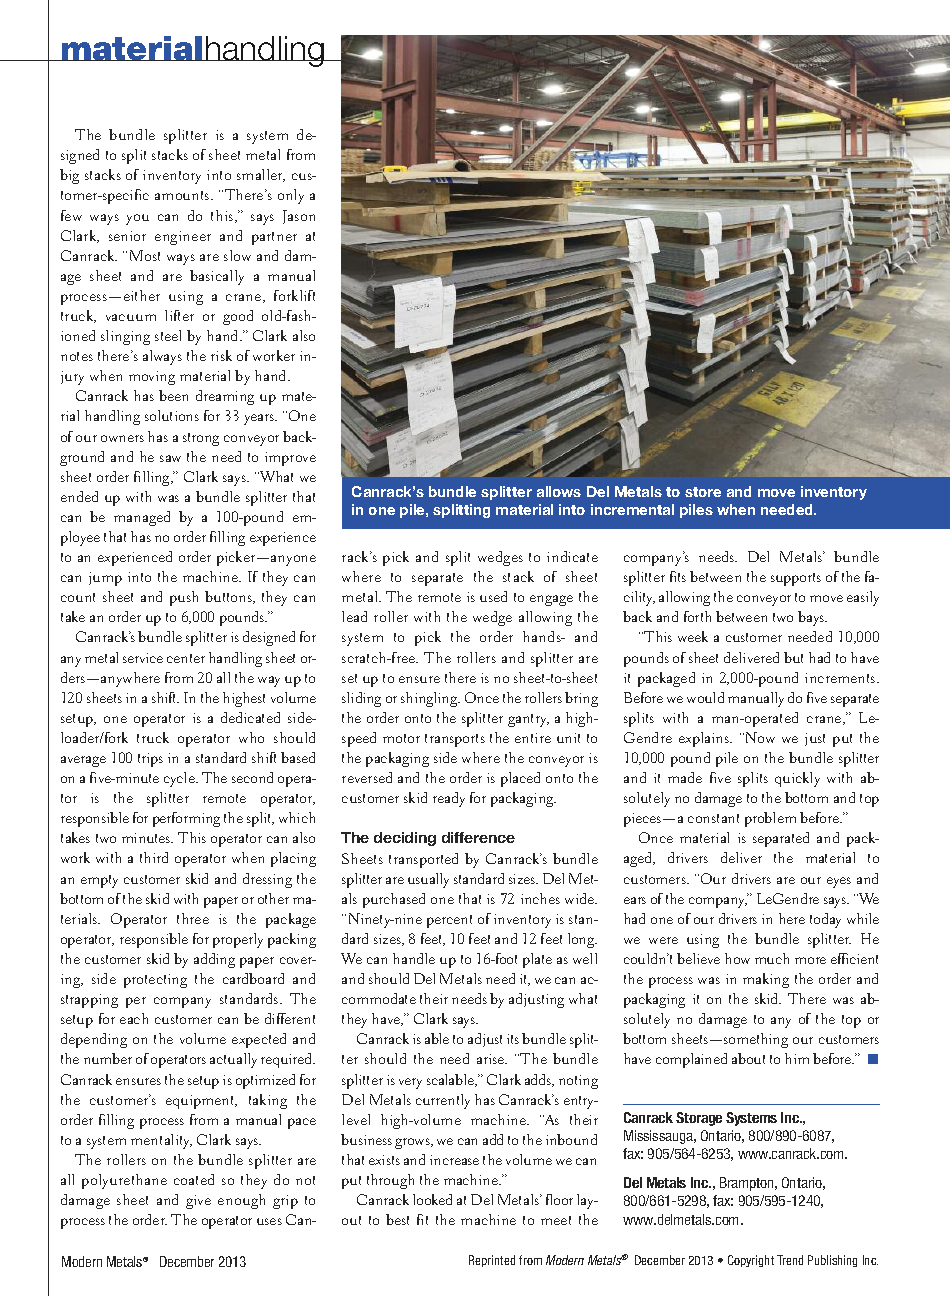  What do you see at coordinates (703, 492) in the screenshot?
I see `store` at bounding box center [703, 492].
